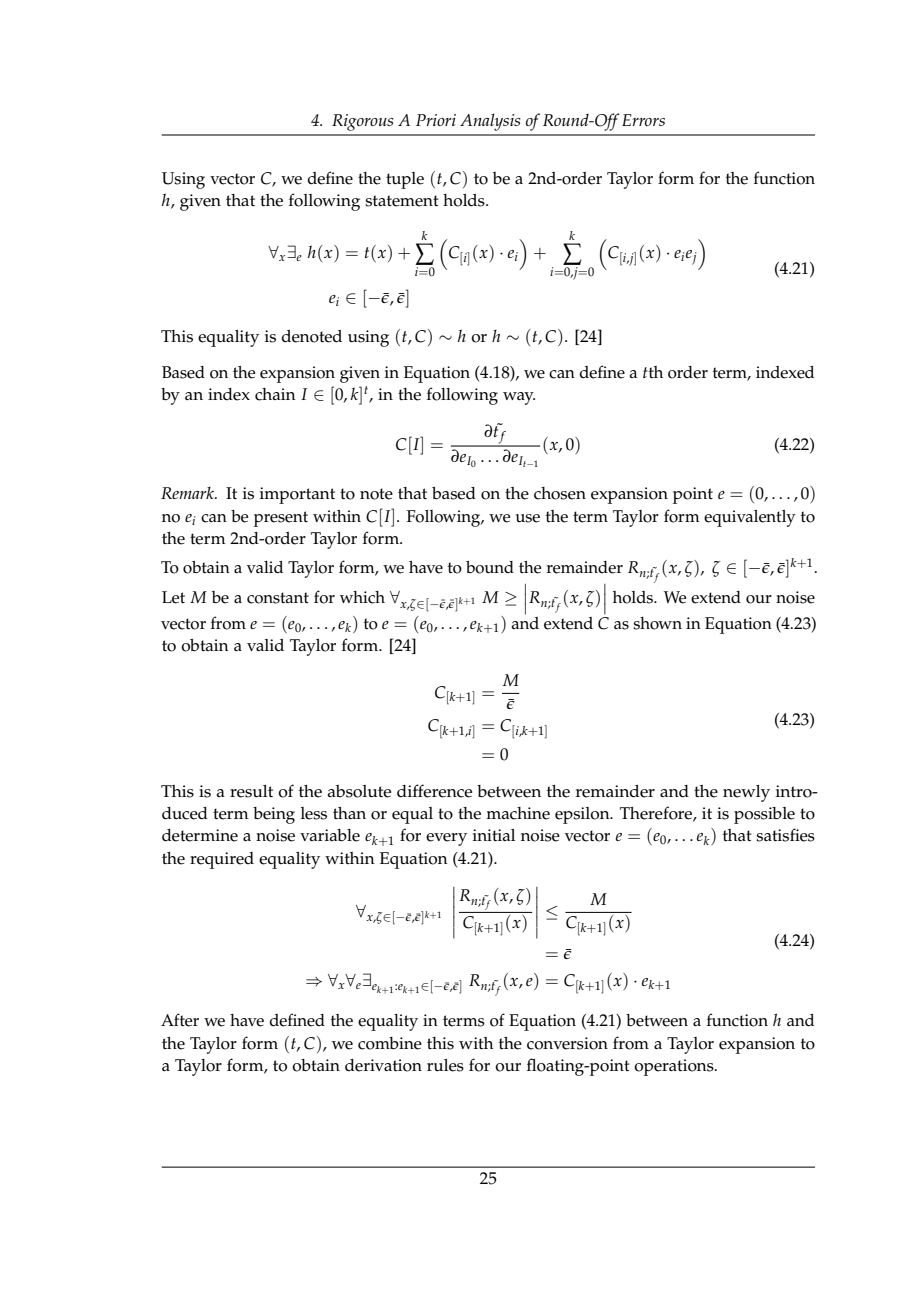 The height and width of the page is (1308, 924). Describe the element at coordinates (274, 815) in the page. I see `being` at that location.
